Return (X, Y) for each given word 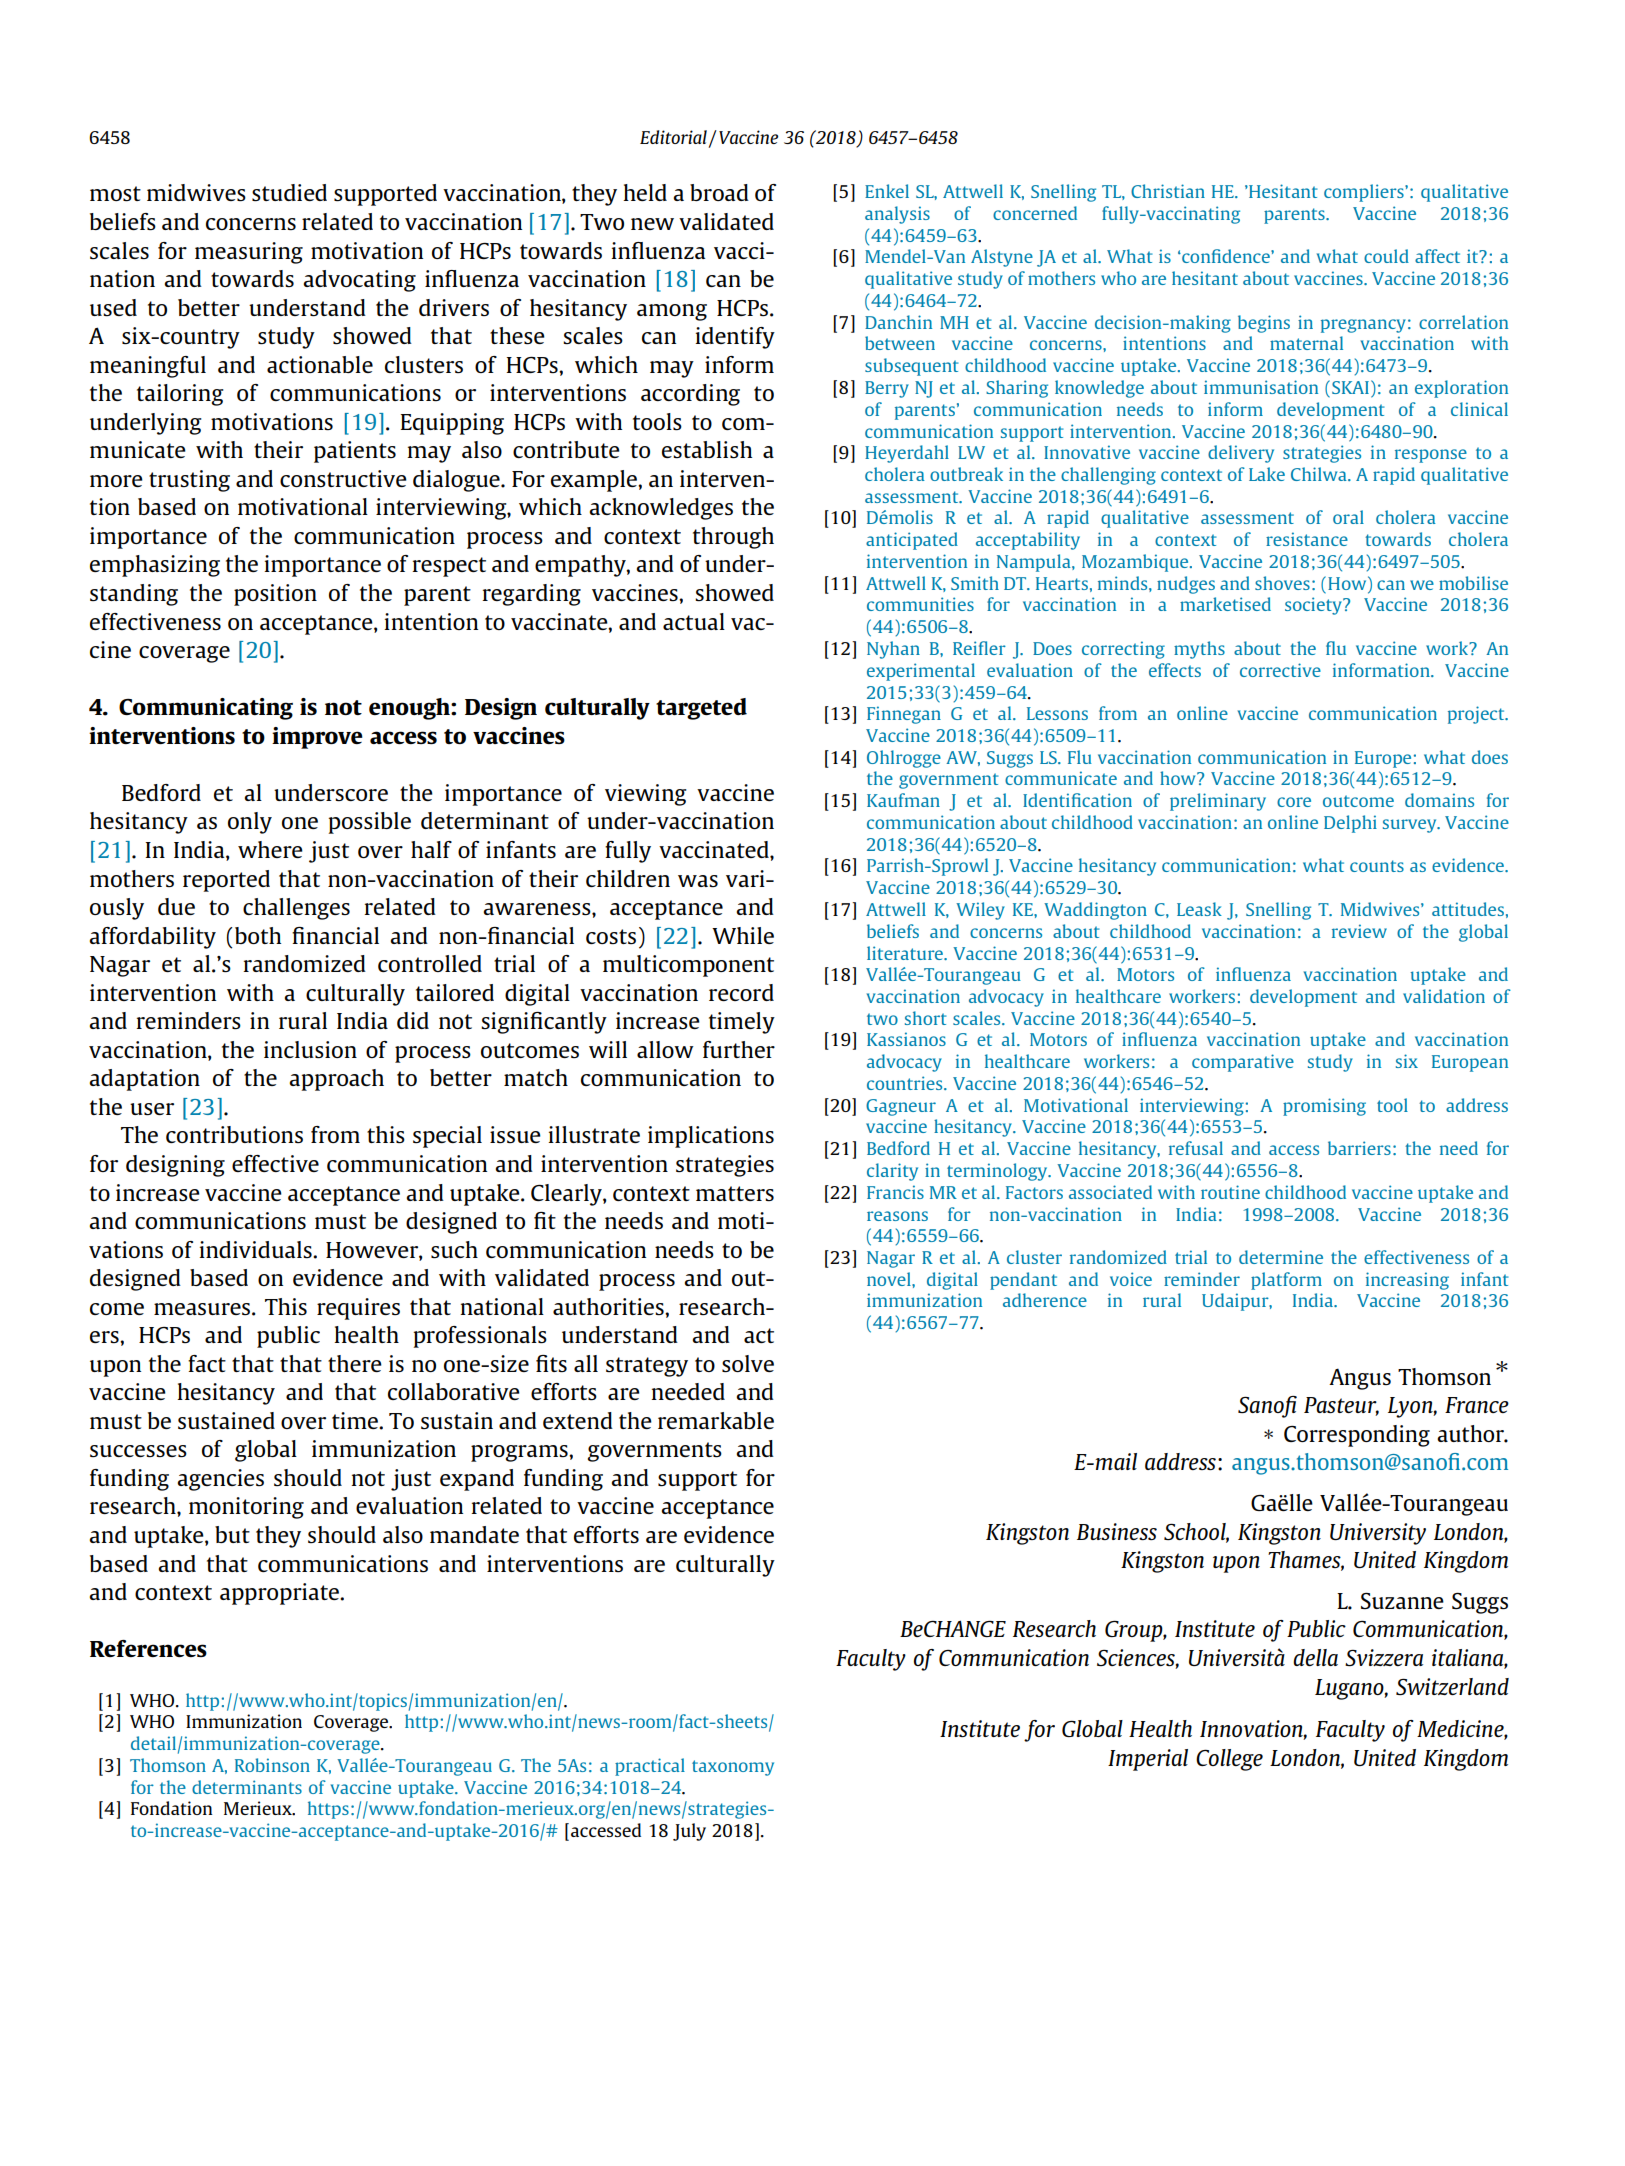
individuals (257, 1249)
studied (289, 192)
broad (719, 192)
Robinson (272, 1765)
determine (1281, 1257)
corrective (1280, 670)
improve (317, 738)
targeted (701, 709)
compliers (1365, 193)
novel (890, 1279)
